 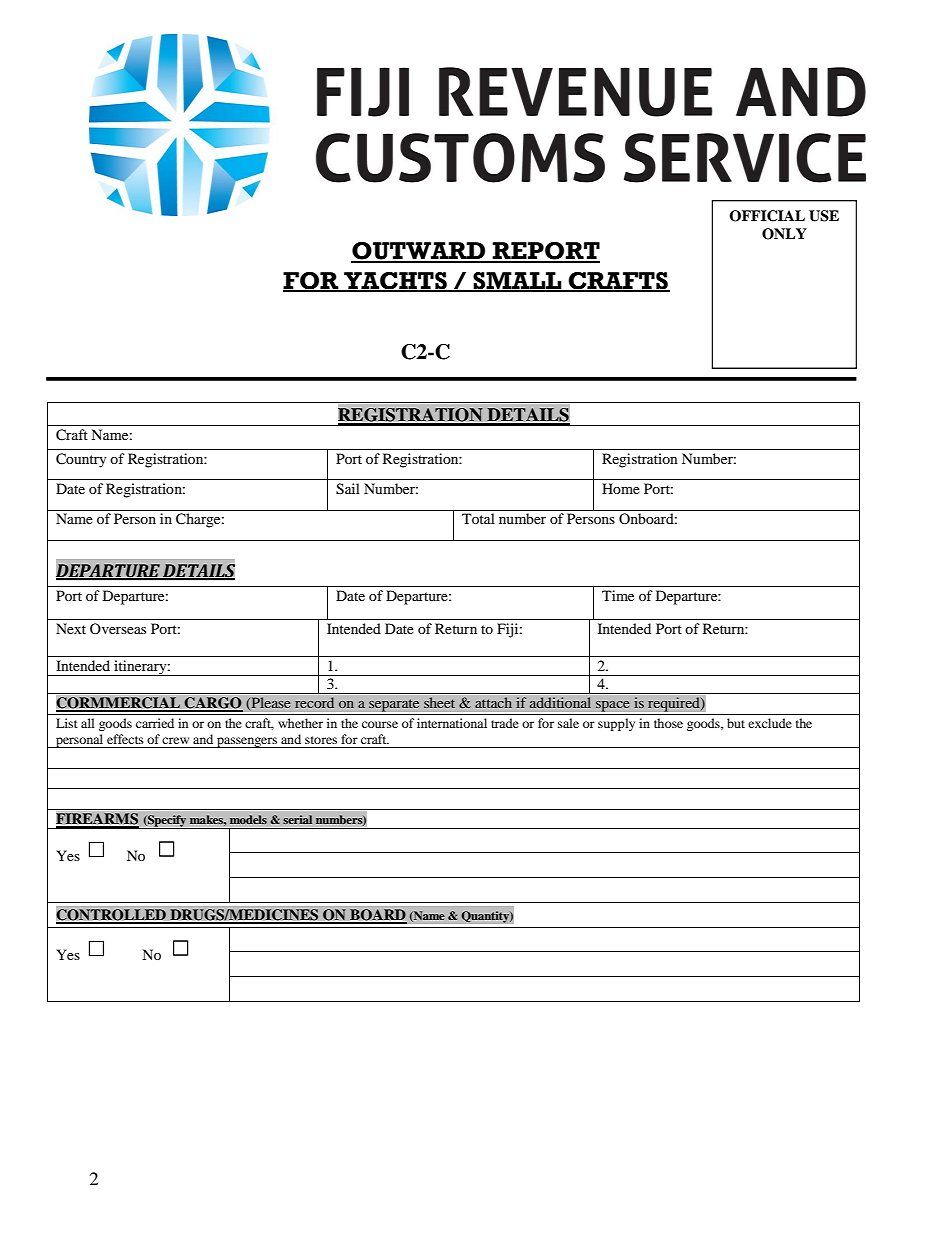 What do you see at coordinates (784, 234) in the screenshot?
I see `ONLY` at bounding box center [784, 234].
